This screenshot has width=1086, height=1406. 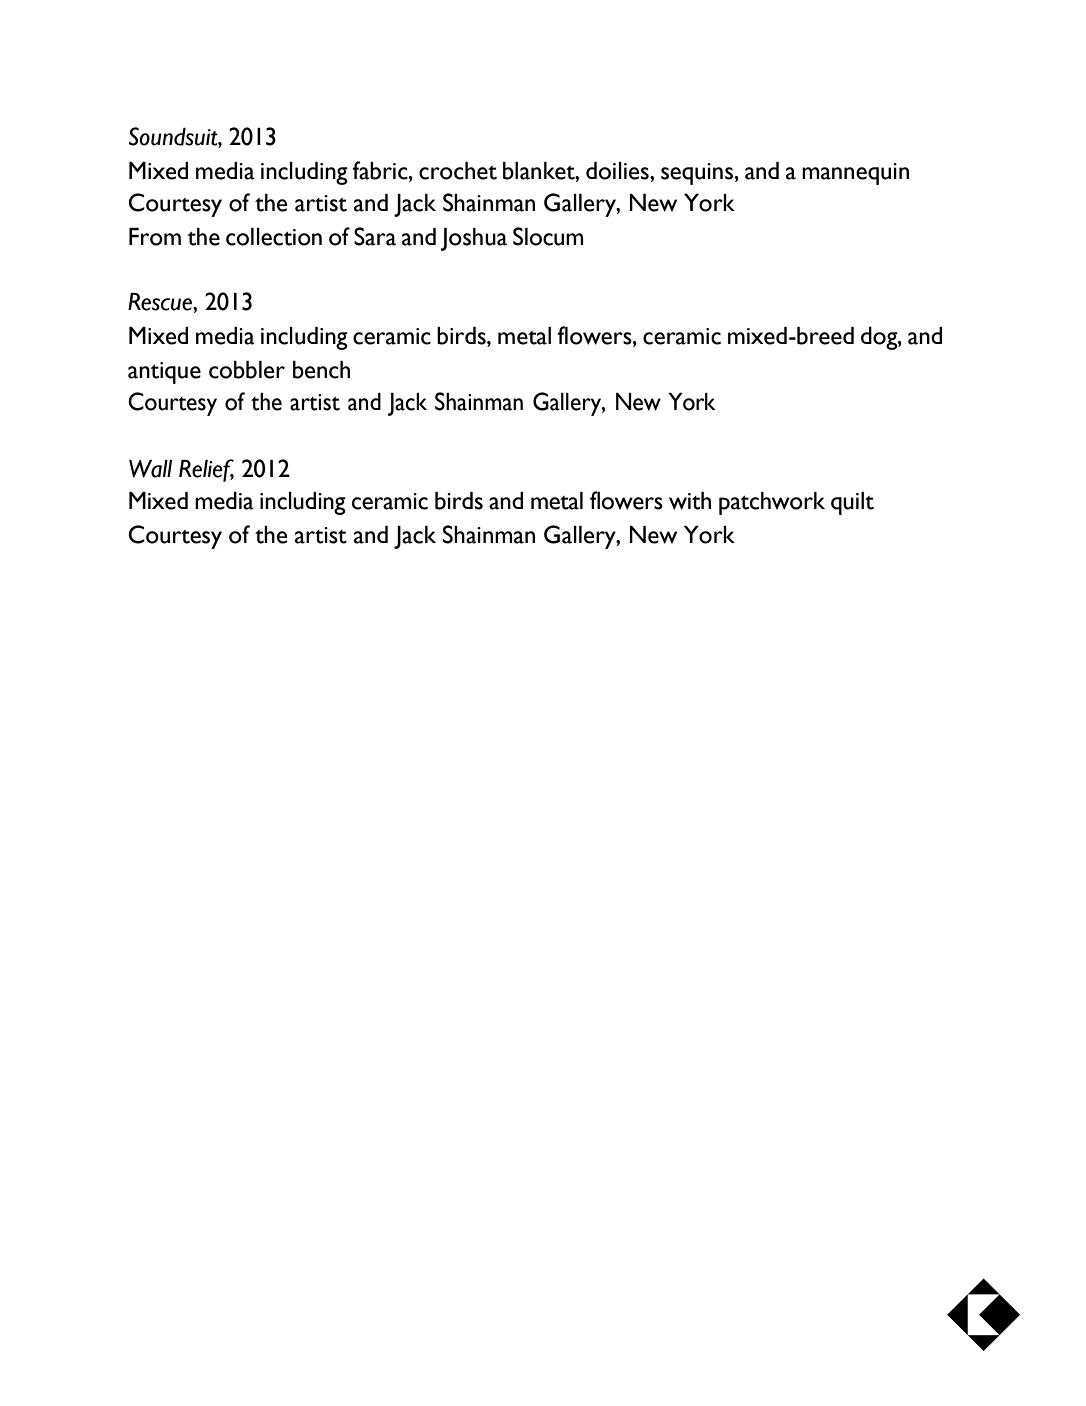 I want to click on patchwork, so click(x=772, y=503).
